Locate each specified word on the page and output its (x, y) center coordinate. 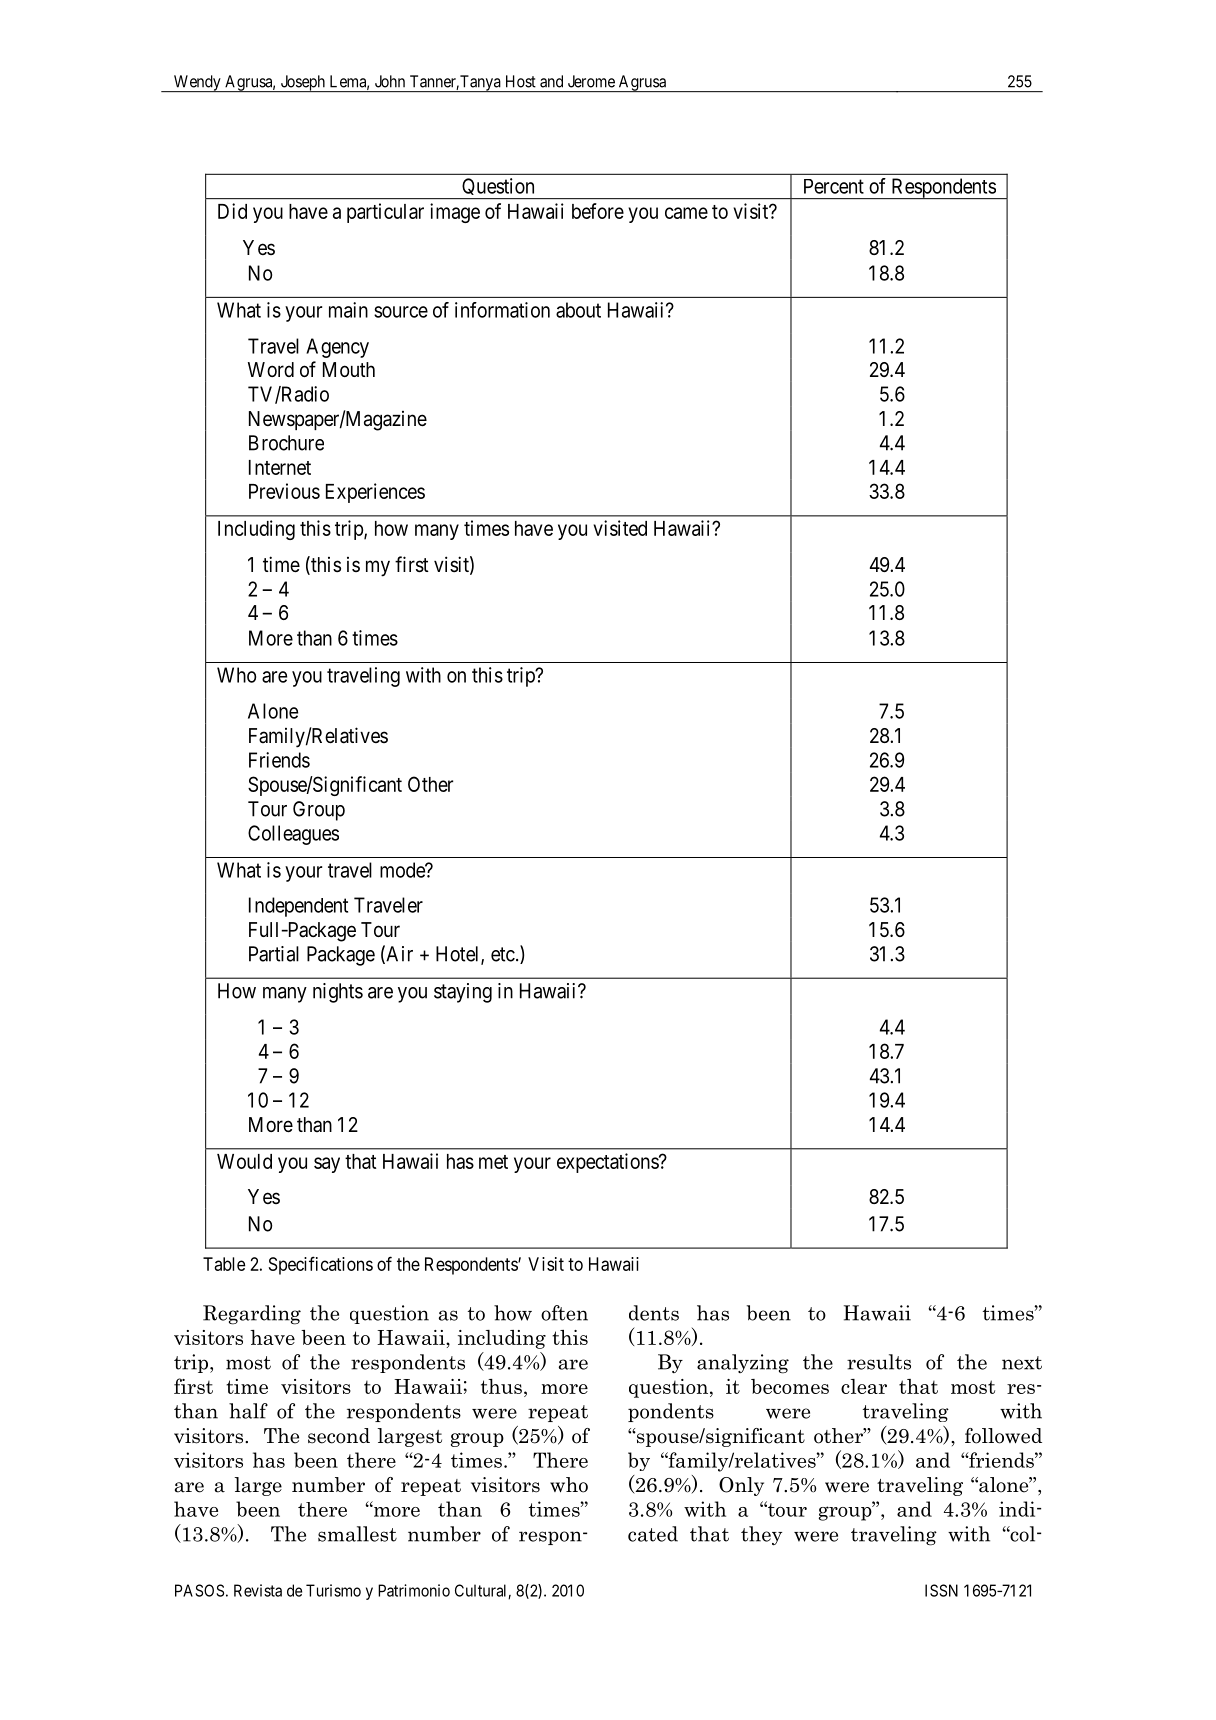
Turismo (333, 1590)
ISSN (941, 1590)
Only (741, 1486)
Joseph (302, 83)
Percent (834, 186)
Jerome (591, 81)
